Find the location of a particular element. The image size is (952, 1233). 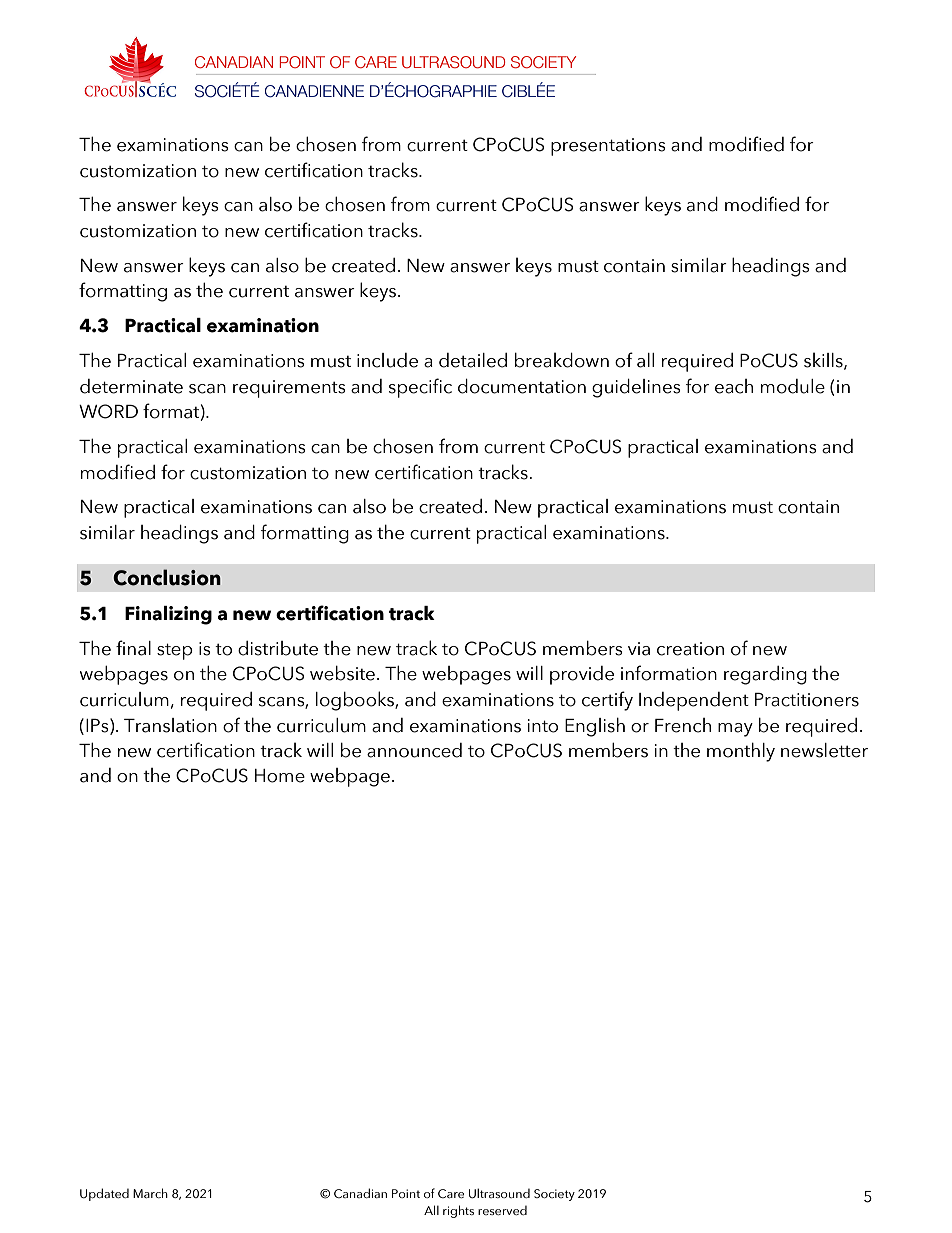

creation is located at coordinates (690, 649).
